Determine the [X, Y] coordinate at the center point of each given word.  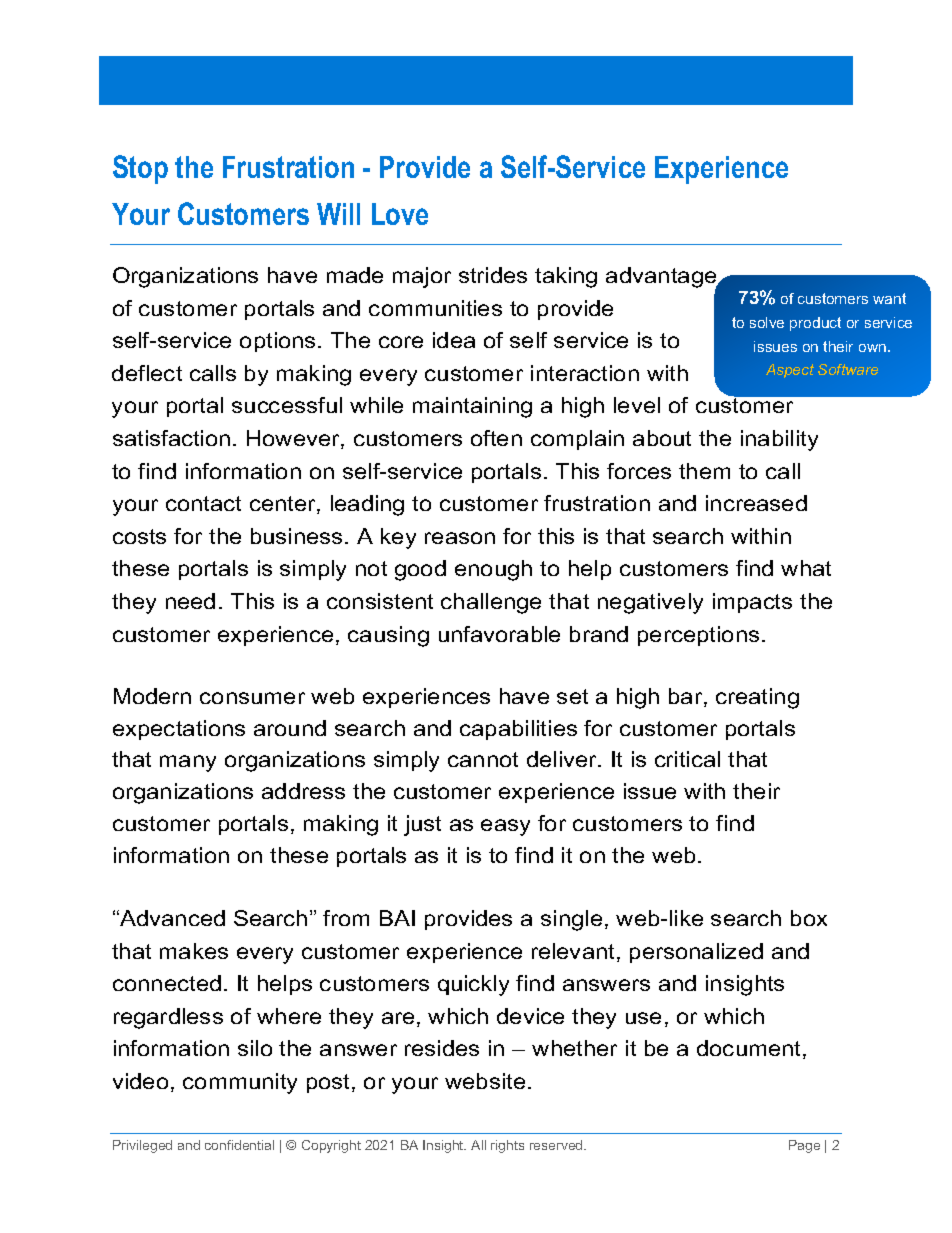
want [889, 298]
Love [400, 214]
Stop [140, 169]
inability [779, 440]
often [496, 438]
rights [507, 1146]
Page [804, 1146]
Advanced [171, 918]
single [571, 920]
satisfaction [171, 438]
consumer [252, 698]
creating [757, 698]
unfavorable [499, 634]
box [809, 918]
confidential [239, 1145]
